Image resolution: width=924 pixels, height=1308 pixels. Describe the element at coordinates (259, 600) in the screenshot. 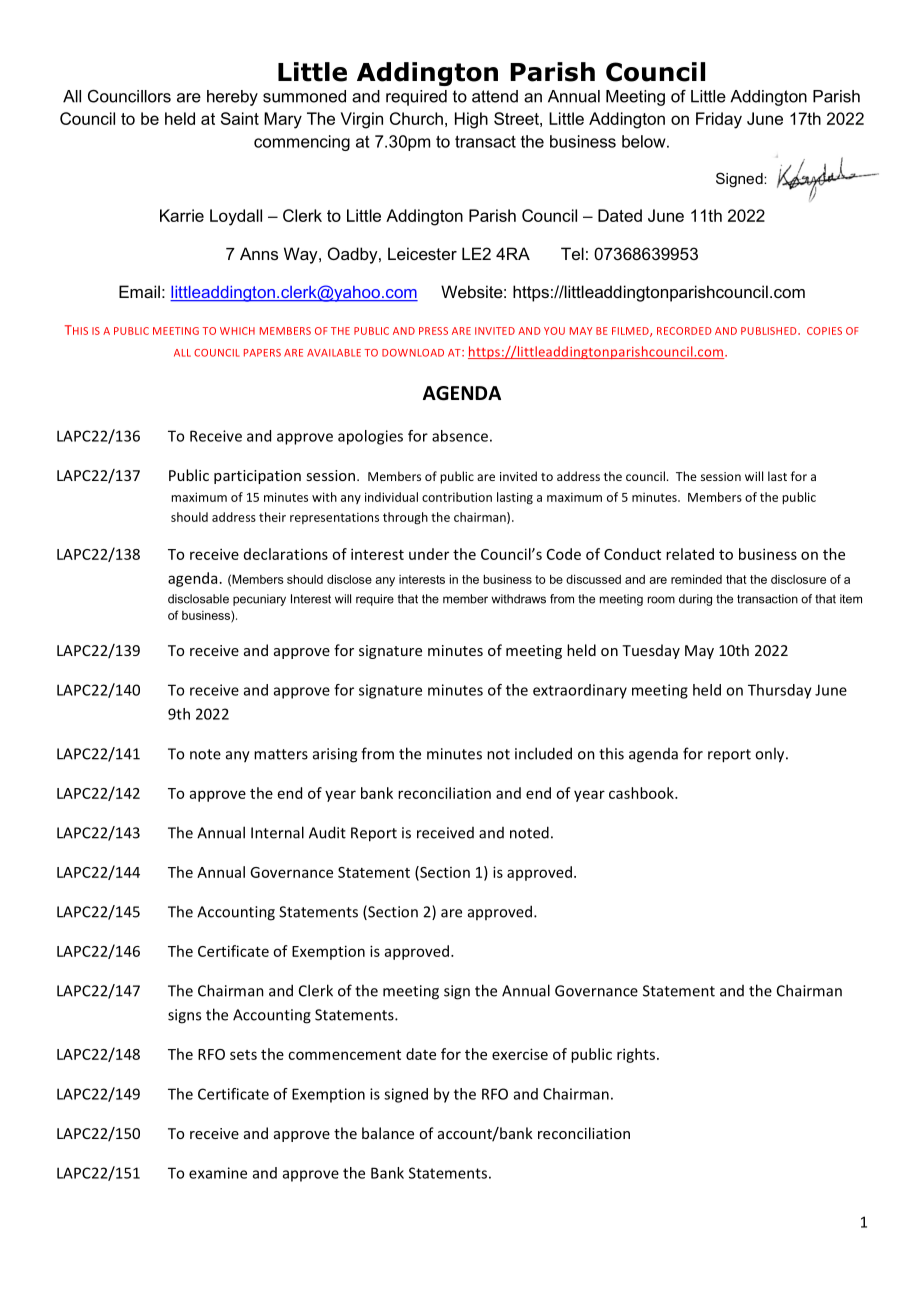

I see `pecuniary` at that location.
